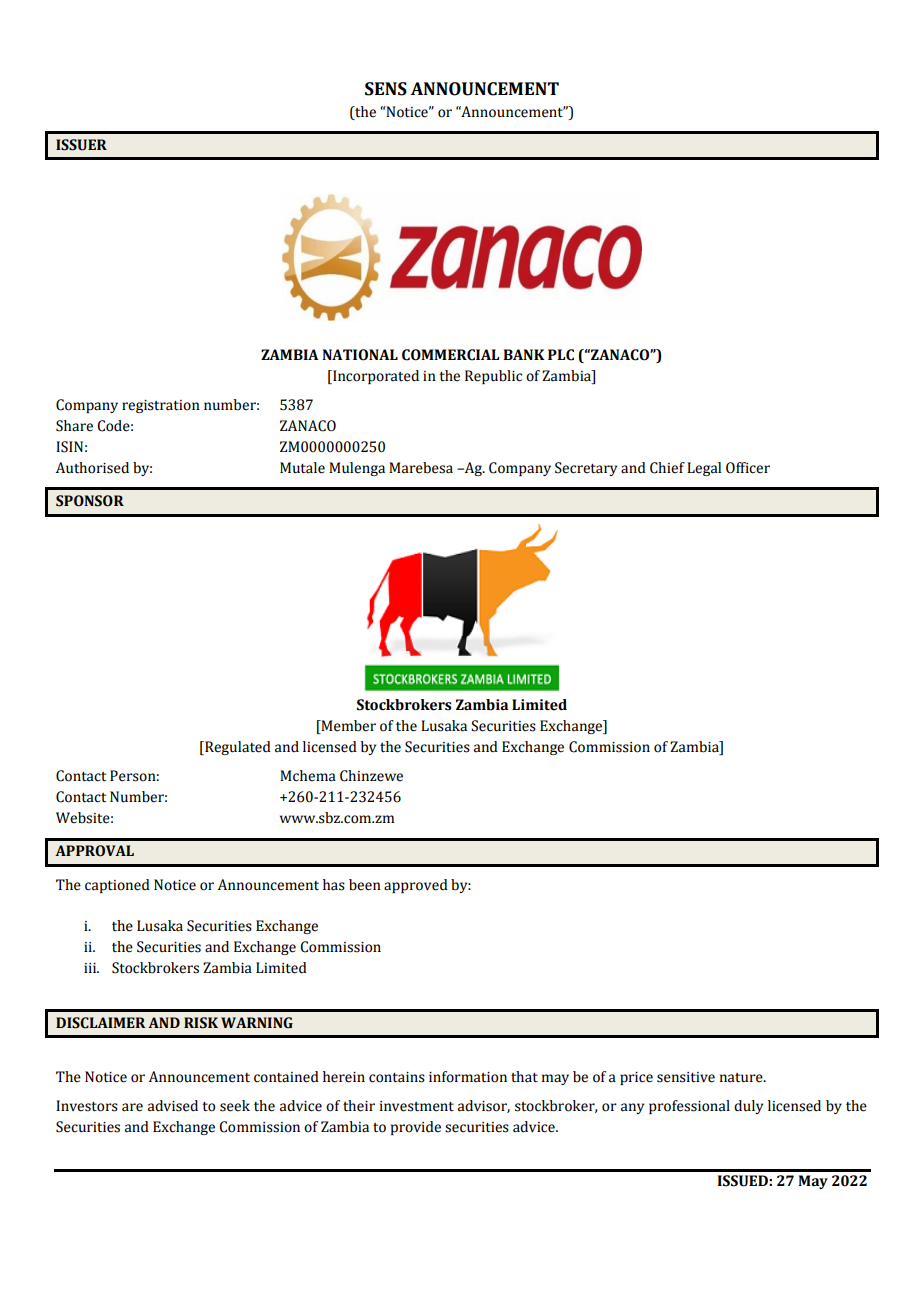 This screenshot has height=1308, width=924. What do you see at coordinates (173, 1106) in the screenshot?
I see `advised` at bounding box center [173, 1106].
